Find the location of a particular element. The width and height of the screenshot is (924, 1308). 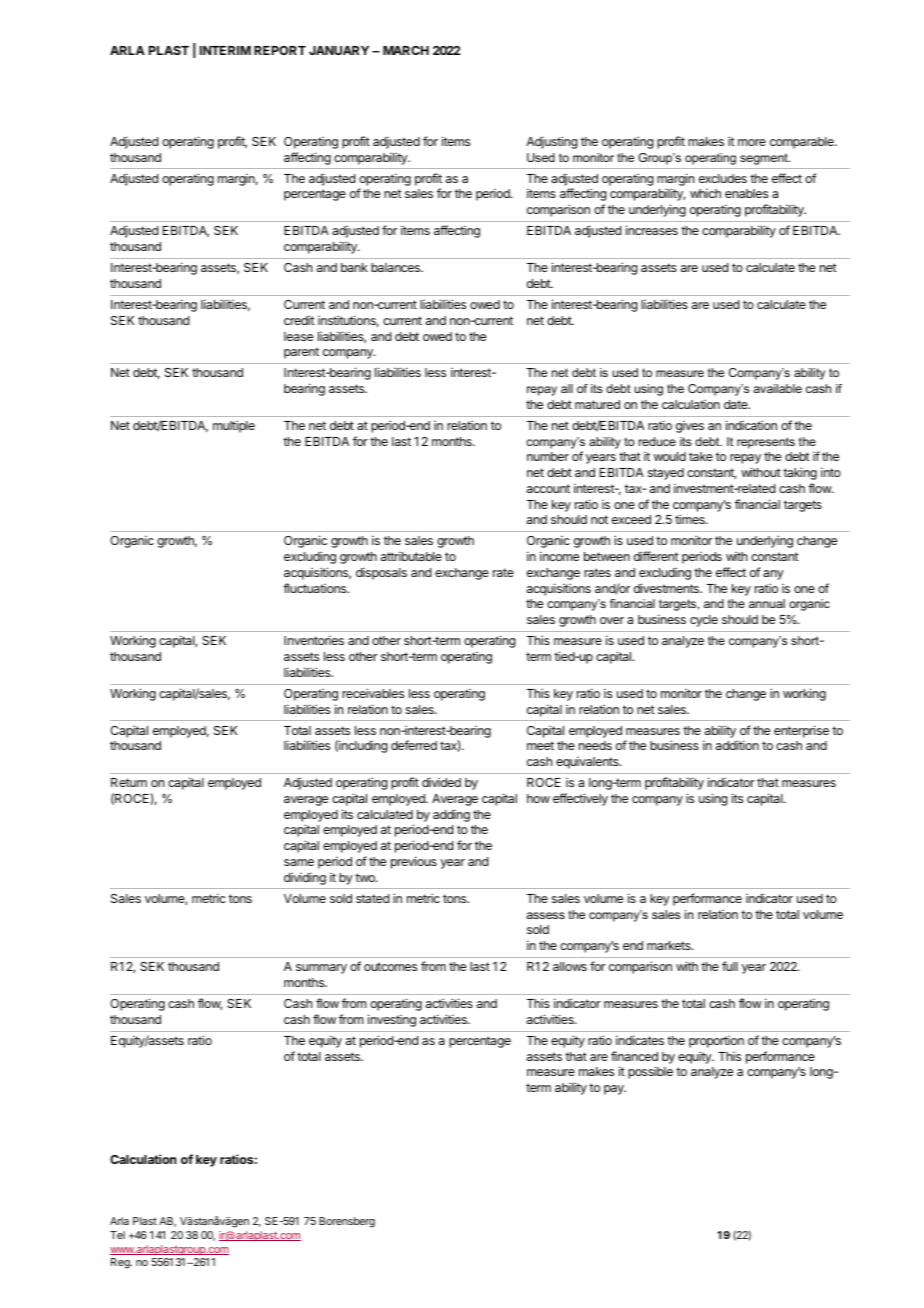

available is located at coordinates (777, 388).
